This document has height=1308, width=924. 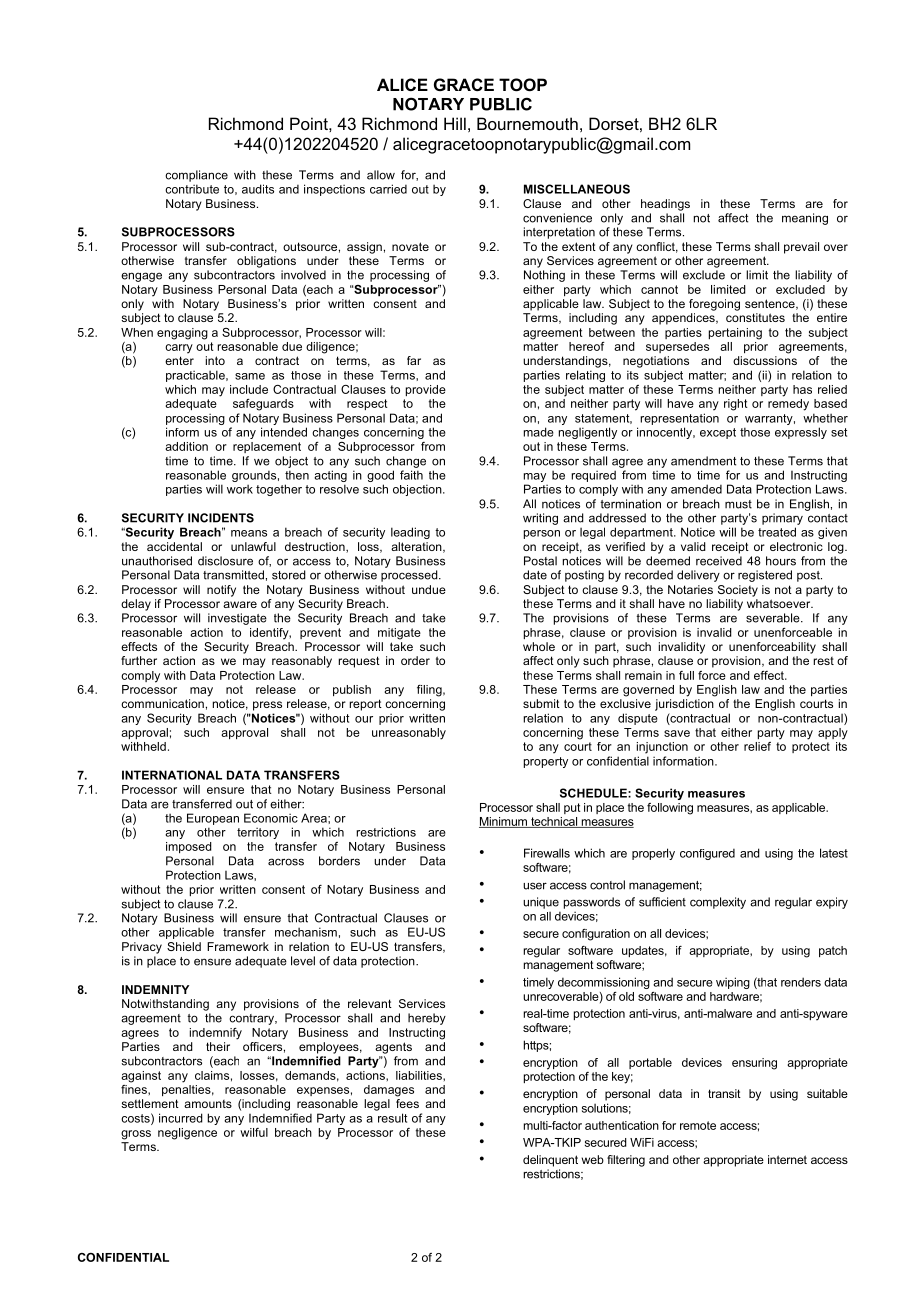 What do you see at coordinates (196, 176) in the document?
I see `compliance` at bounding box center [196, 176].
